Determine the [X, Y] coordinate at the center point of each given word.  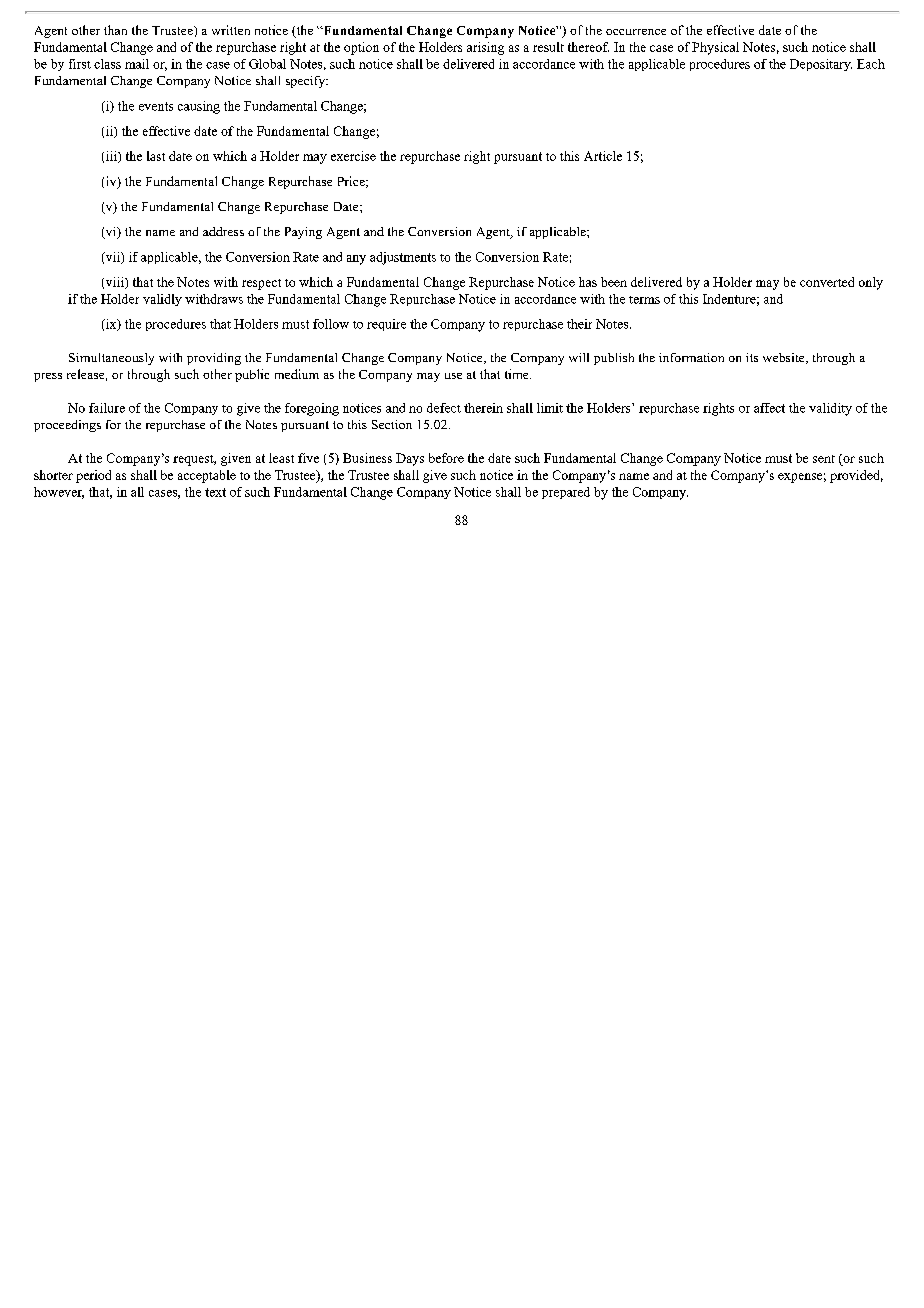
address [223, 231]
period [93, 476]
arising [485, 48]
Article [603, 156]
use [453, 376]
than [115, 30]
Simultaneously [111, 359]
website [785, 358]
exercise [353, 156]
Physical [715, 48]
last [156, 156]
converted [827, 282]
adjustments [403, 258]
